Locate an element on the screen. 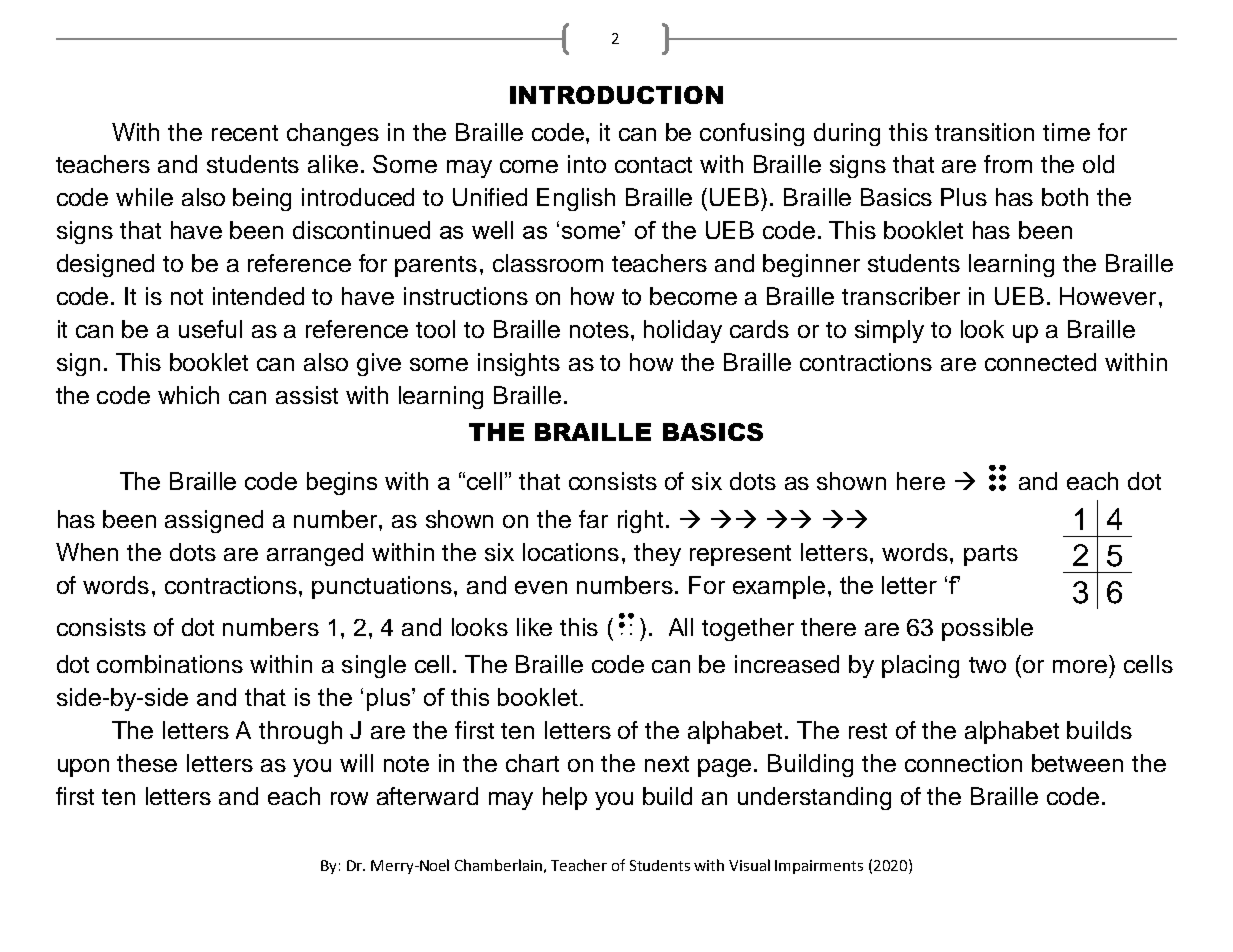 This screenshot has height=952, width=1233. useful is located at coordinates (210, 329).
